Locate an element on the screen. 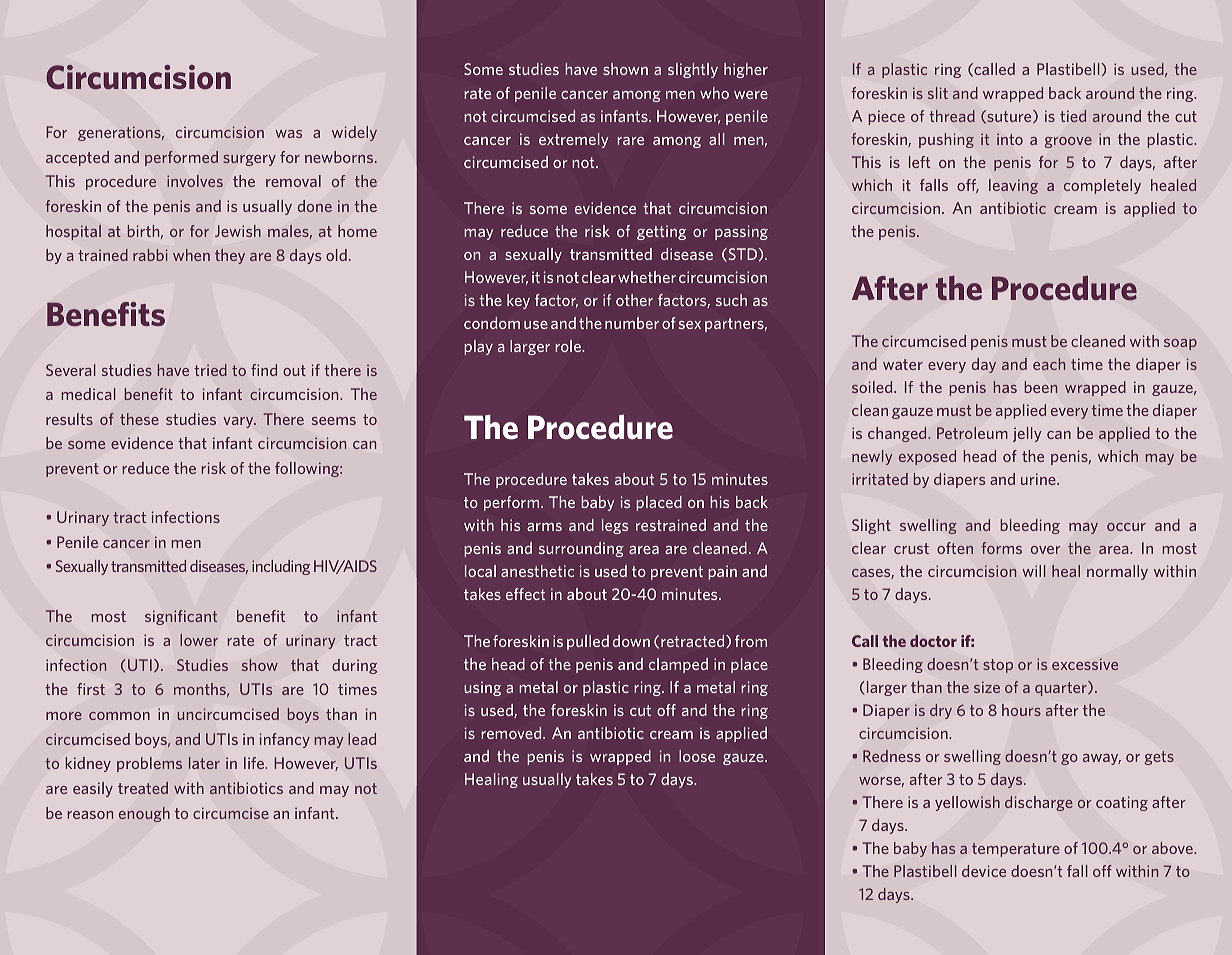 This screenshot has height=955, width=1232. who is located at coordinates (714, 93).
